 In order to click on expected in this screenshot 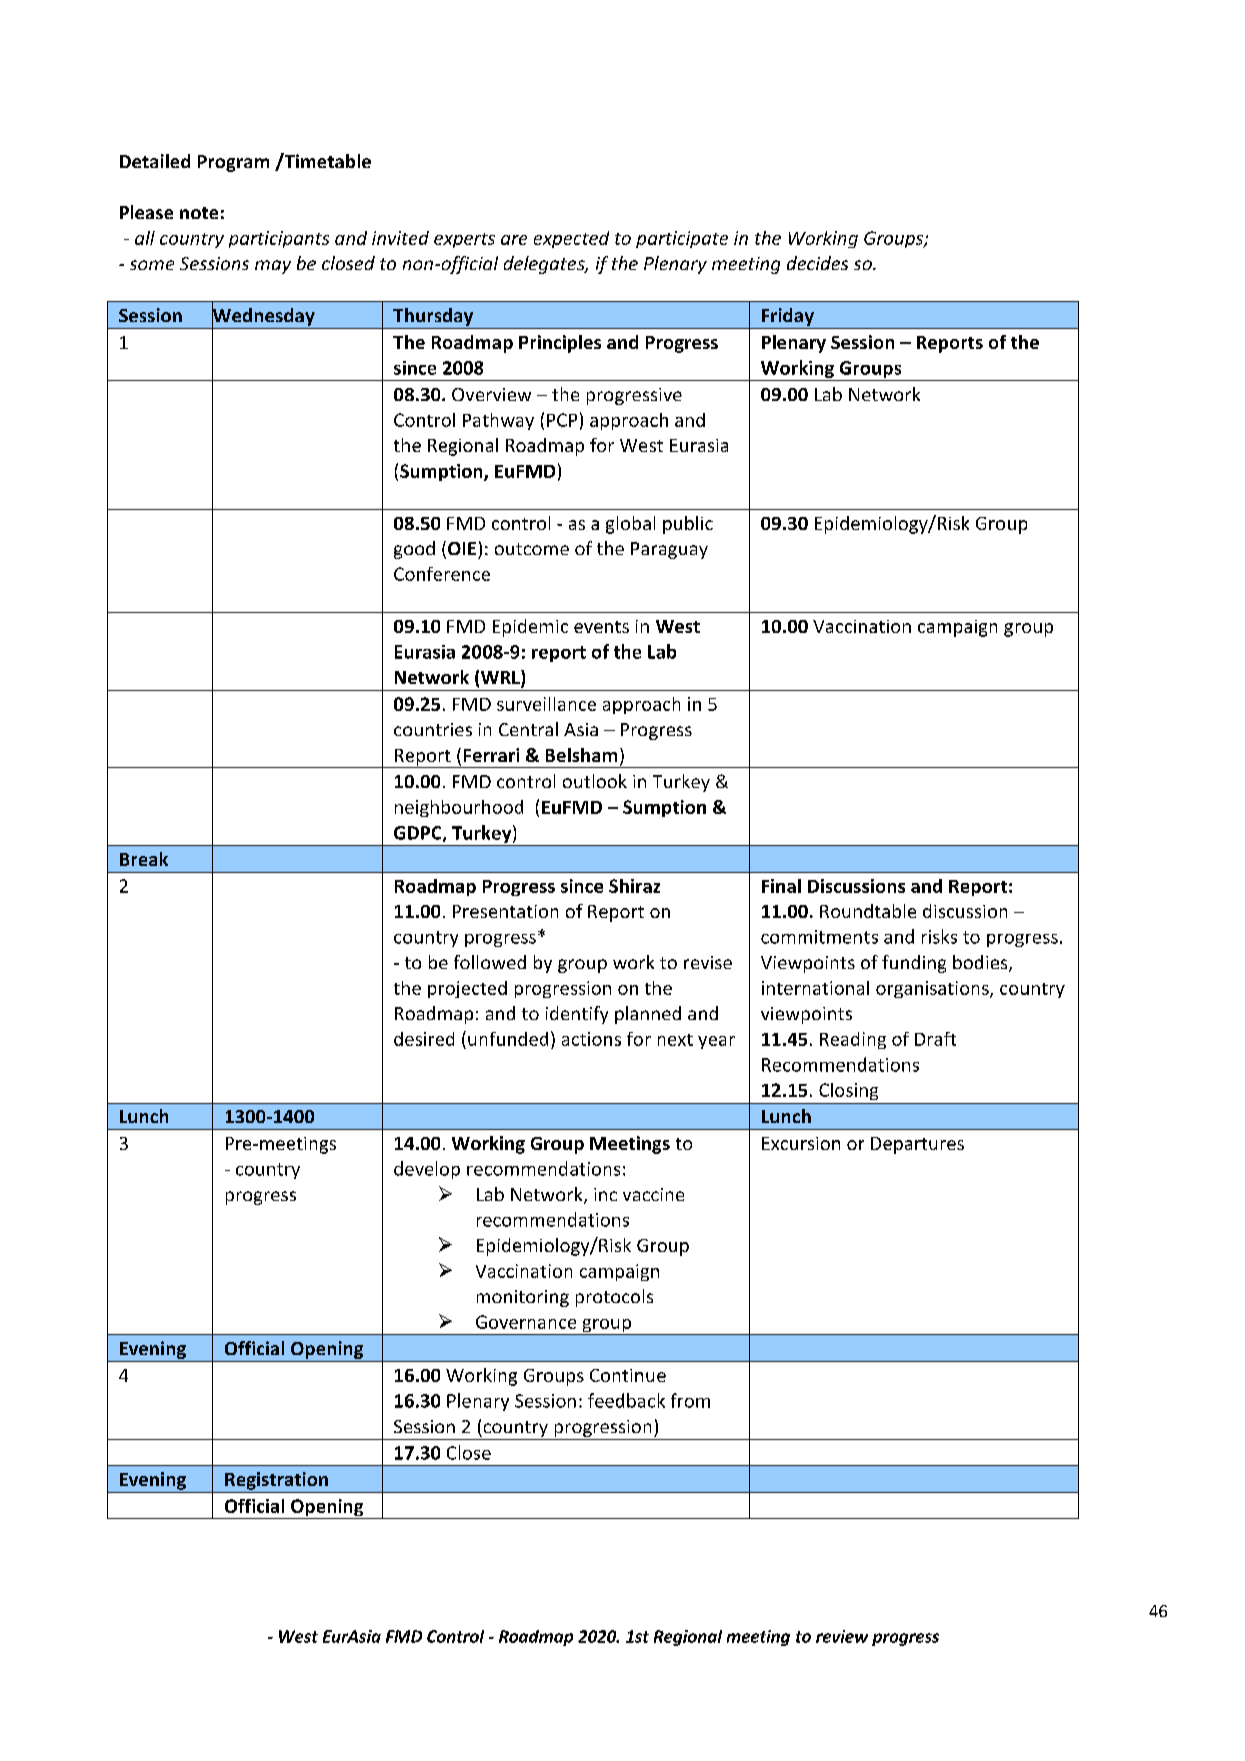, I will do `click(571, 239)`.
